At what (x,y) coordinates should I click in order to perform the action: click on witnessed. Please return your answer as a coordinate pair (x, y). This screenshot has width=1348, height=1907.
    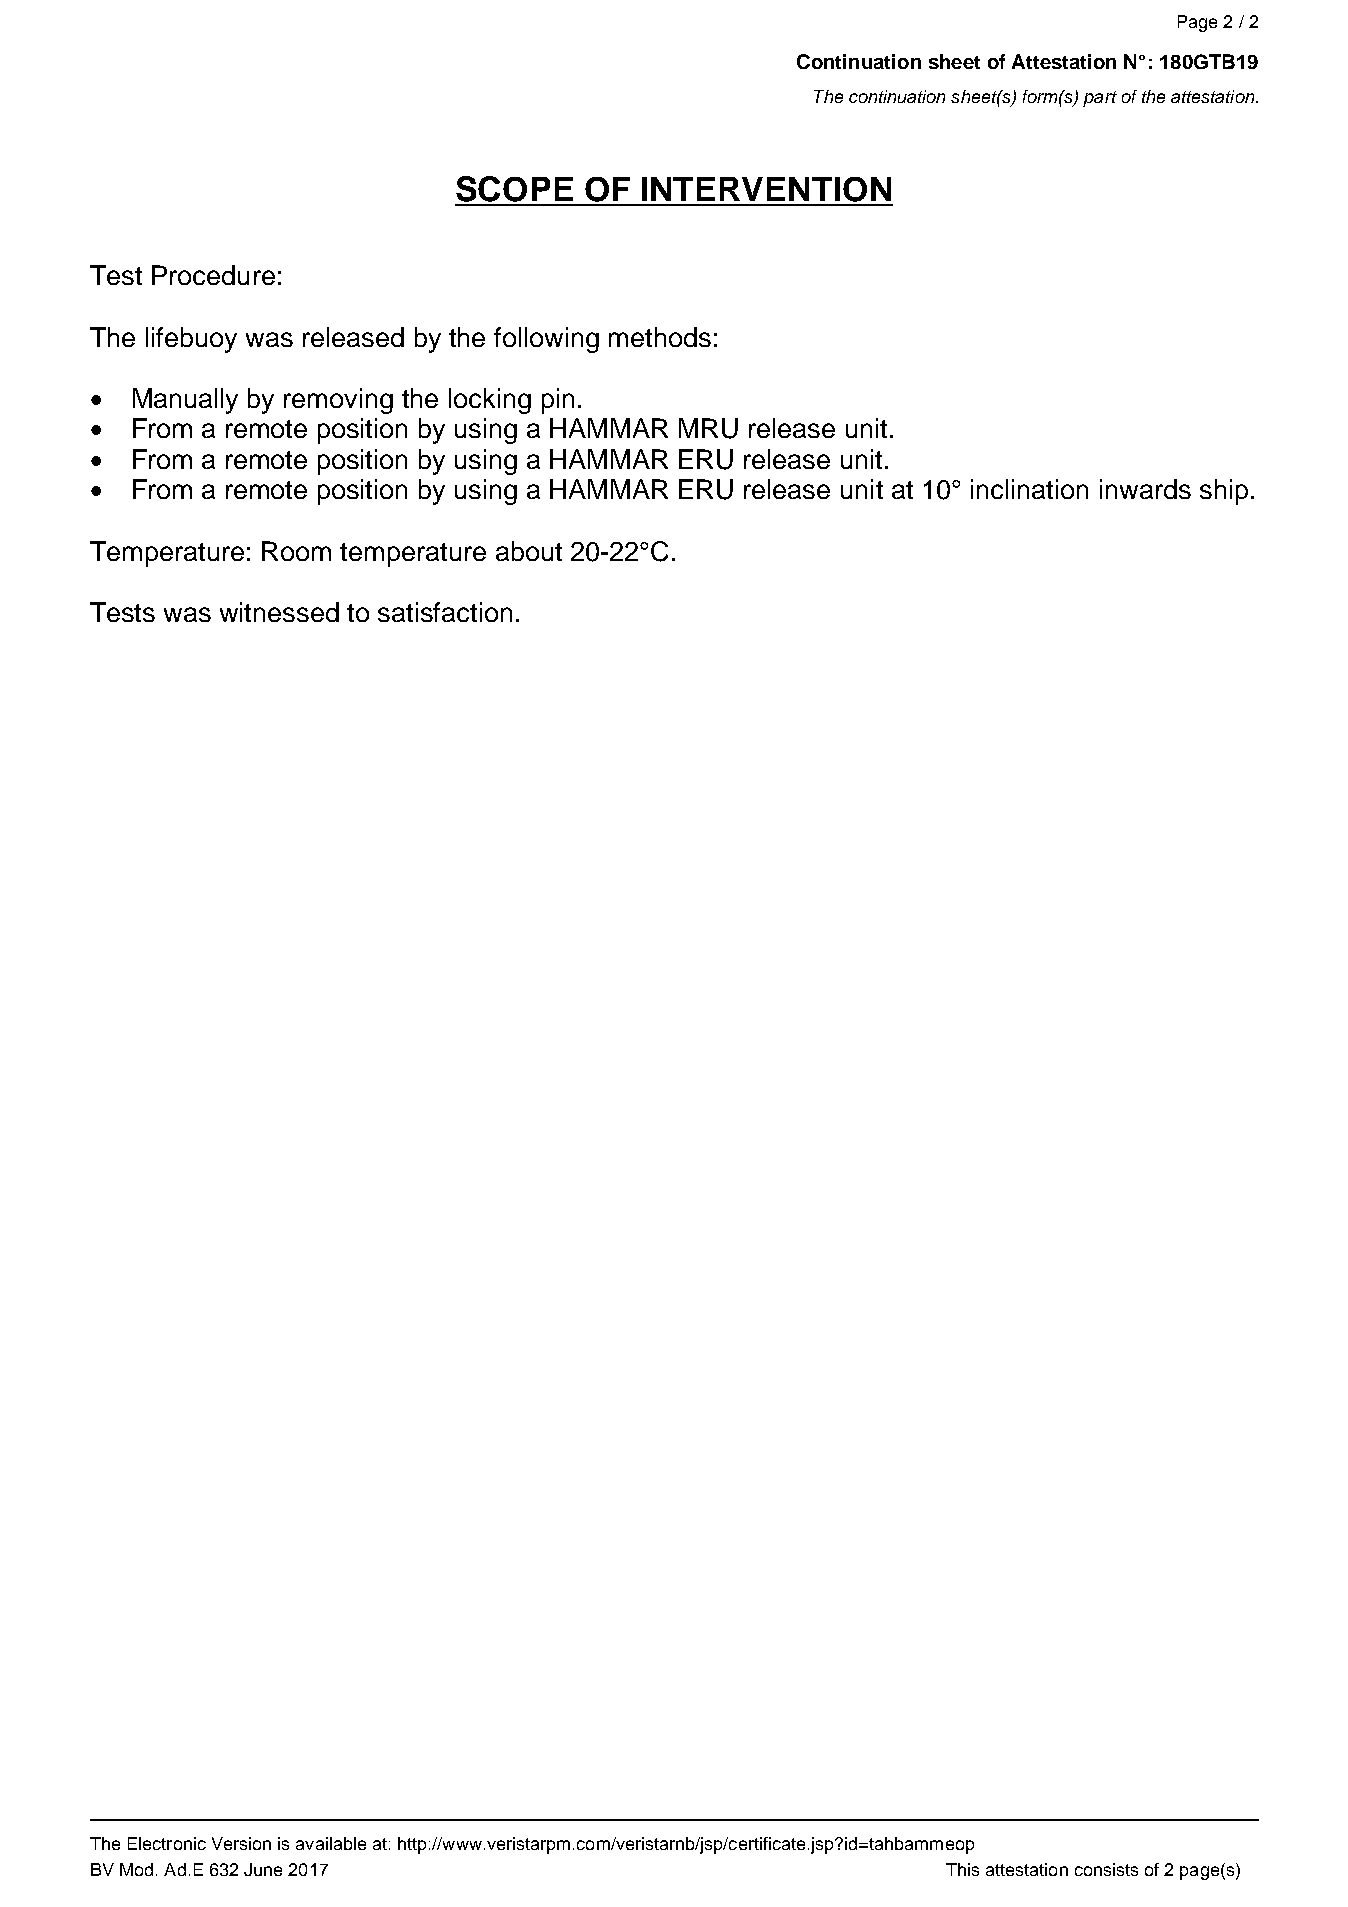
    Looking at the image, I should click on (279, 612).
